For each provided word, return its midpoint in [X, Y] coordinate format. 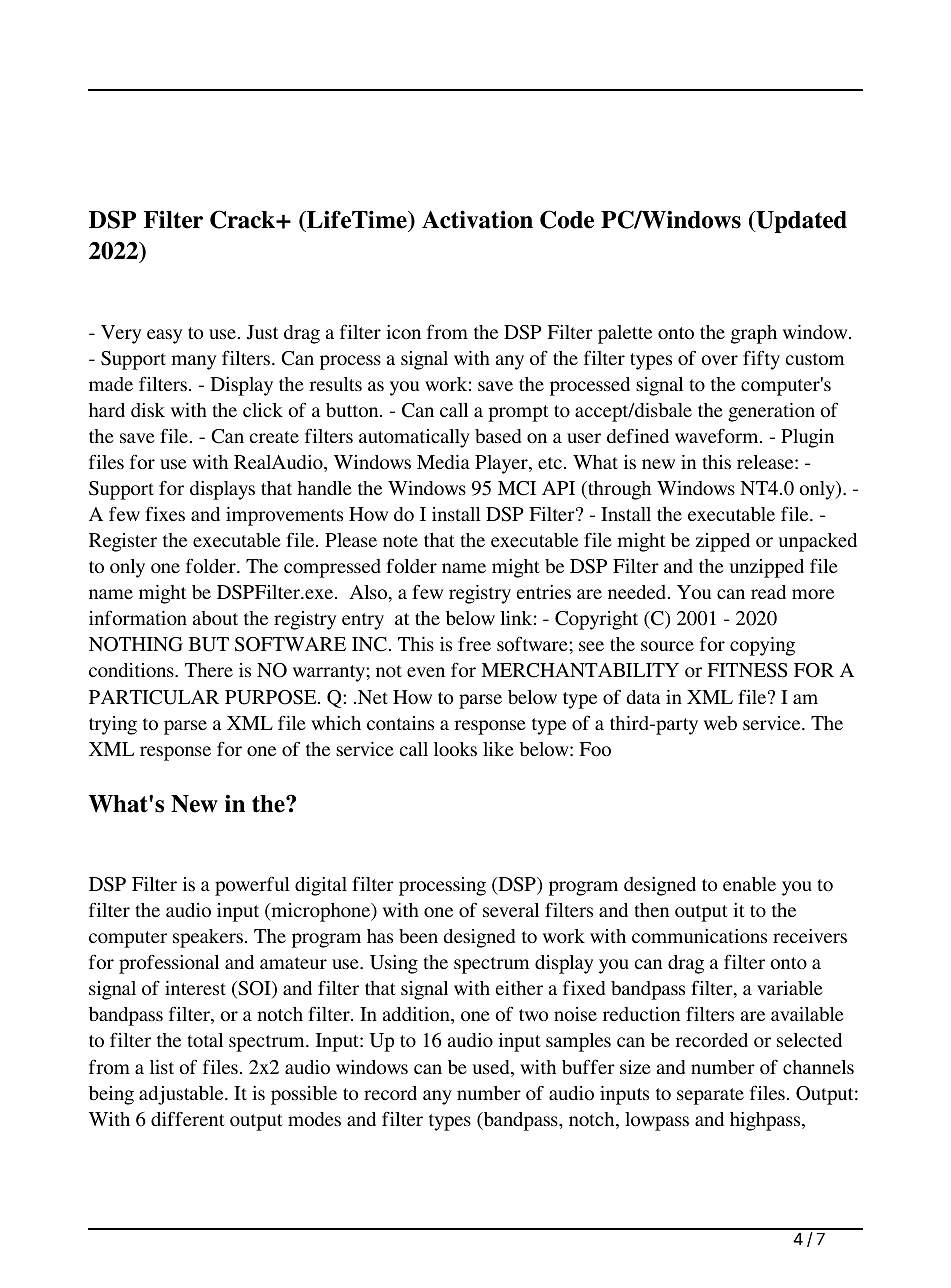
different [188, 1118]
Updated [800, 222]
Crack [243, 219]
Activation [477, 219]
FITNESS [747, 670]
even [426, 672]
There [209, 670]
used [492, 1068]
